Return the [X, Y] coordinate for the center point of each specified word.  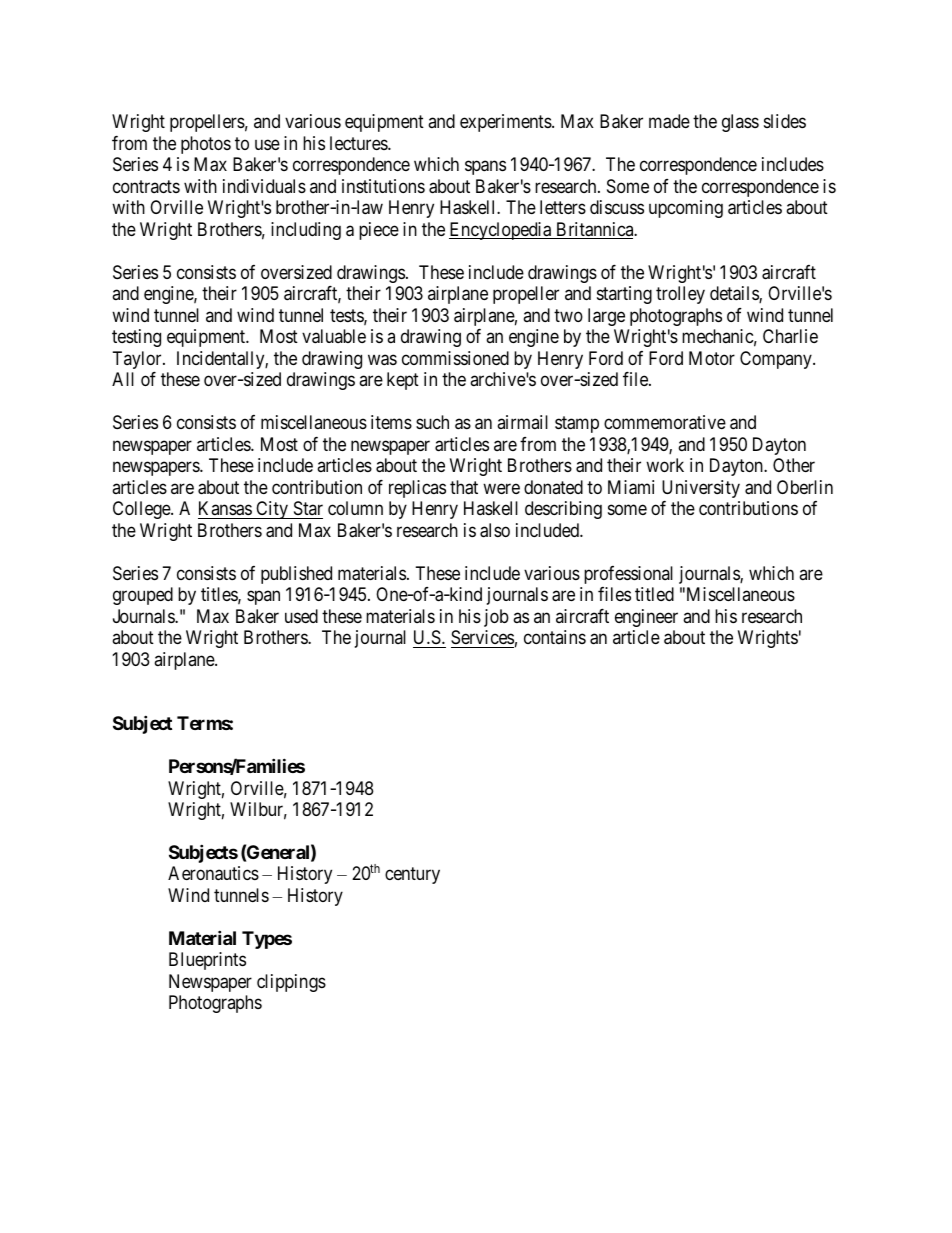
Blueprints [207, 961]
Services [482, 637]
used [301, 616]
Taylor [138, 360]
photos [206, 145]
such [432, 422]
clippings [291, 983]
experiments [506, 123]
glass [740, 123]
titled [654, 594]
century [412, 876]
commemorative [665, 422]
